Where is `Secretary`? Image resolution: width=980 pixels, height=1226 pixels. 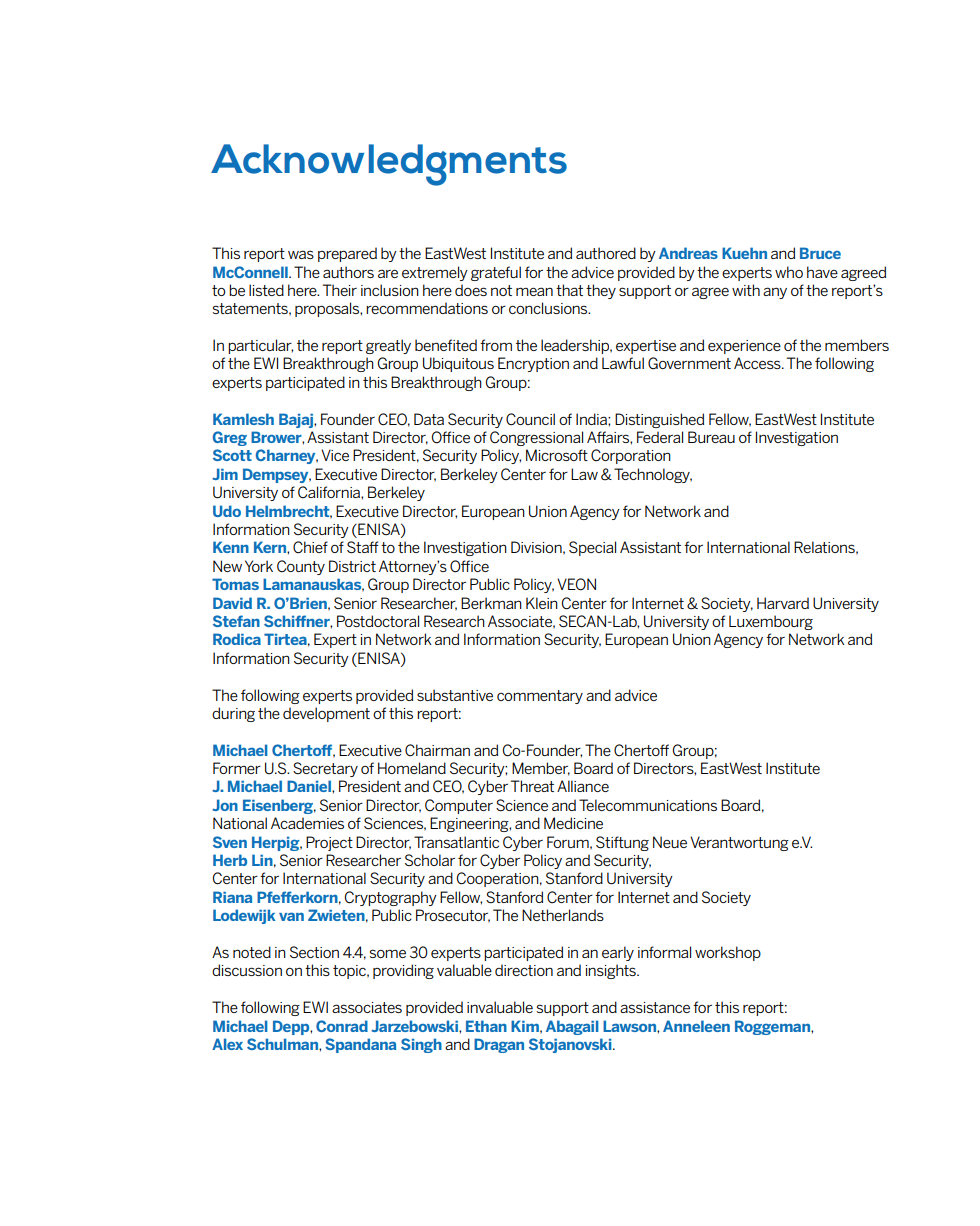
Secretary is located at coordinates (325, 769).
